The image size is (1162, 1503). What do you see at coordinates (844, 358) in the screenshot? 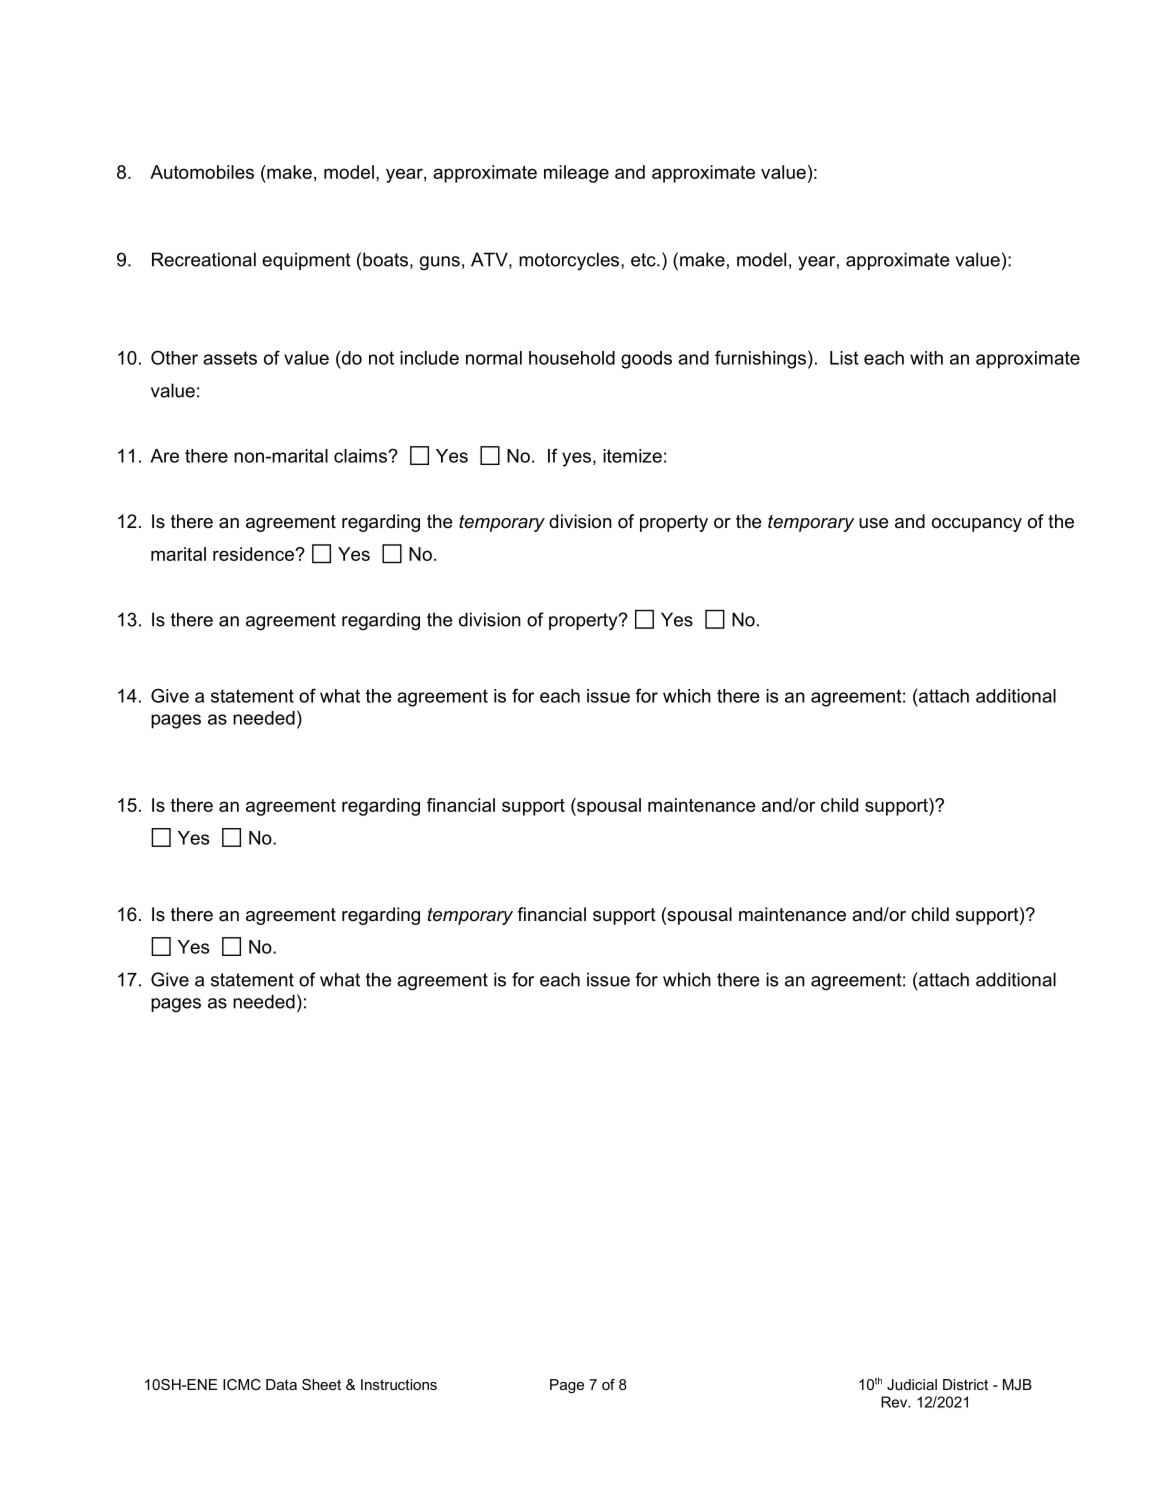
I see `List` at bounding box center [844, 358].
